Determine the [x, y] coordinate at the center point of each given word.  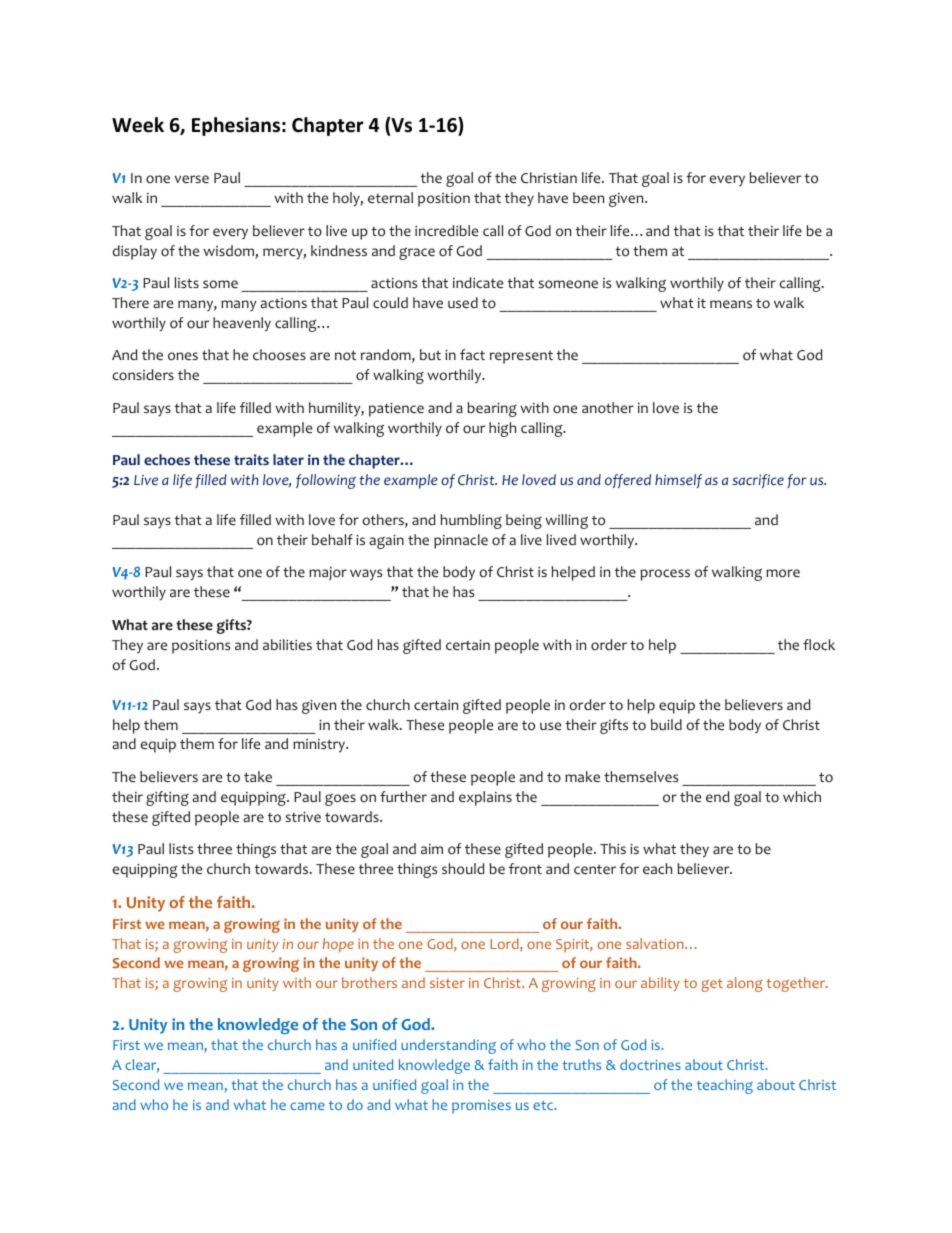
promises [481, 1107]
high [502, 429]
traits [251, 459]
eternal [390, 197]
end [718, 796]
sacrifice [758, 481]
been [588, 197]
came [307, 1106]
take [258, 776]
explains [485, 798]
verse [192, 179]
